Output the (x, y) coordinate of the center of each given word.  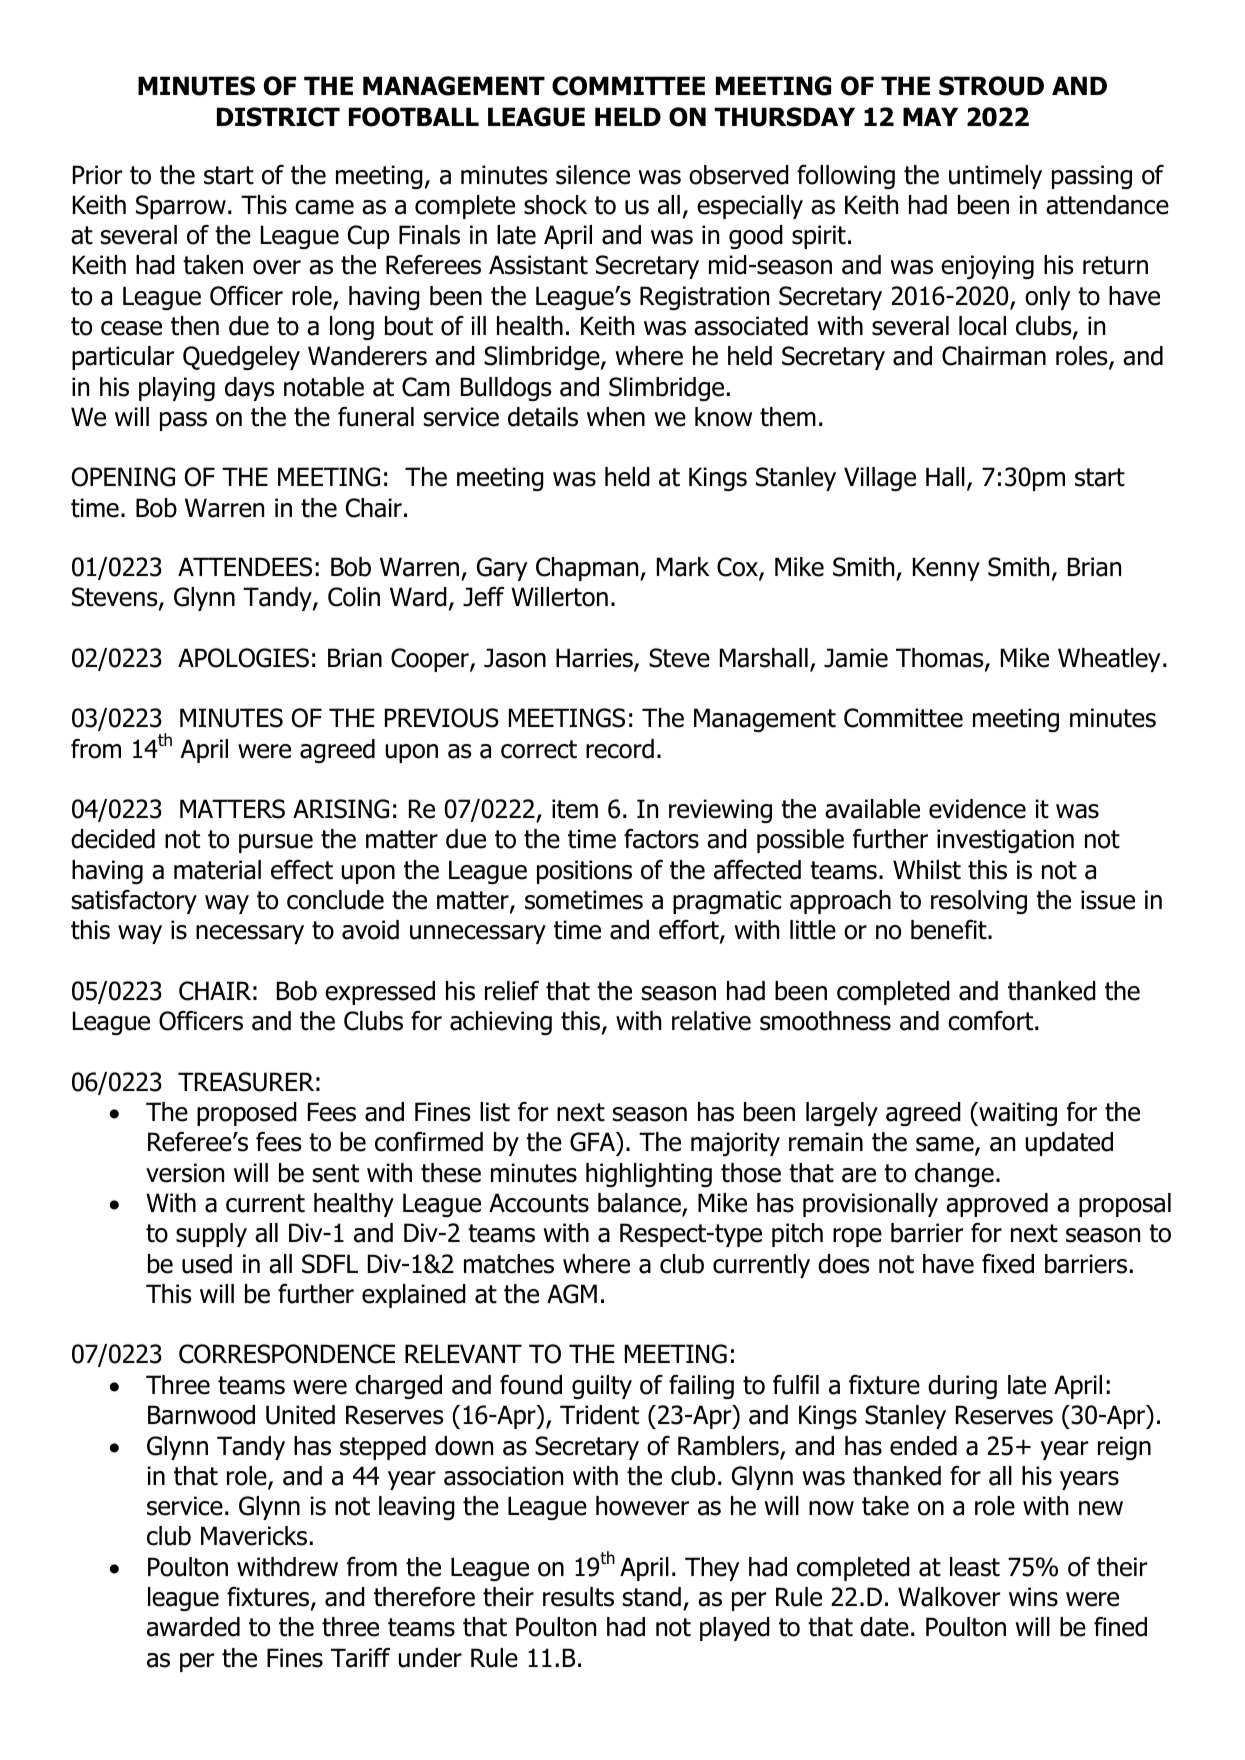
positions (584, 872)
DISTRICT (278, 117)
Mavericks (254, 1536)
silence (593, 175)
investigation (1005, 841)
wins (1033, 1597)
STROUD (991, 86)
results (578, 1597)
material (217, 870)
